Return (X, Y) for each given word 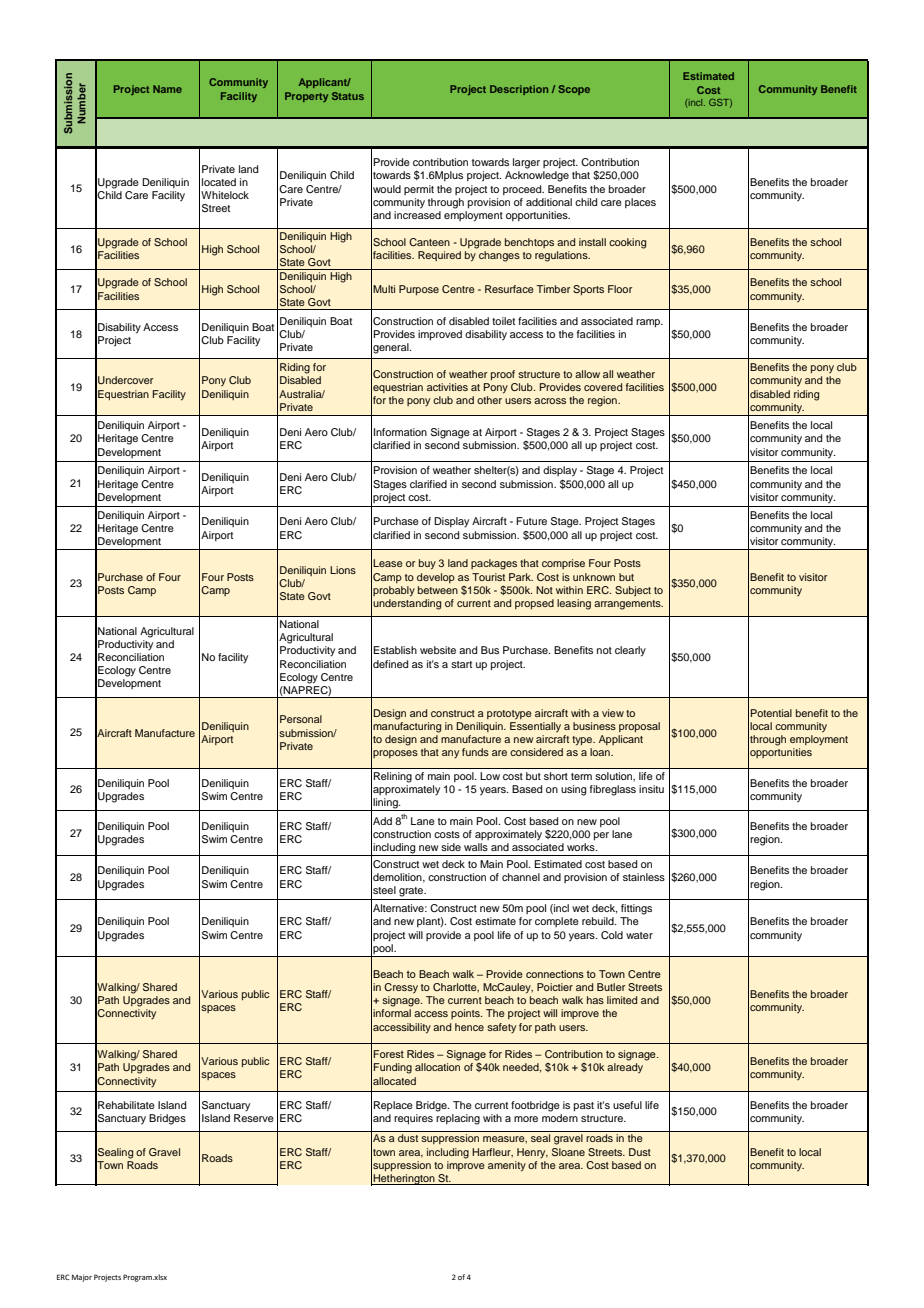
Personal (301, 719)
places (640, 203)
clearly (630, 651)
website (438, 650)
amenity (507, 1166)
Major (82, 1278)
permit (419, 190)
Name (167, 89)
